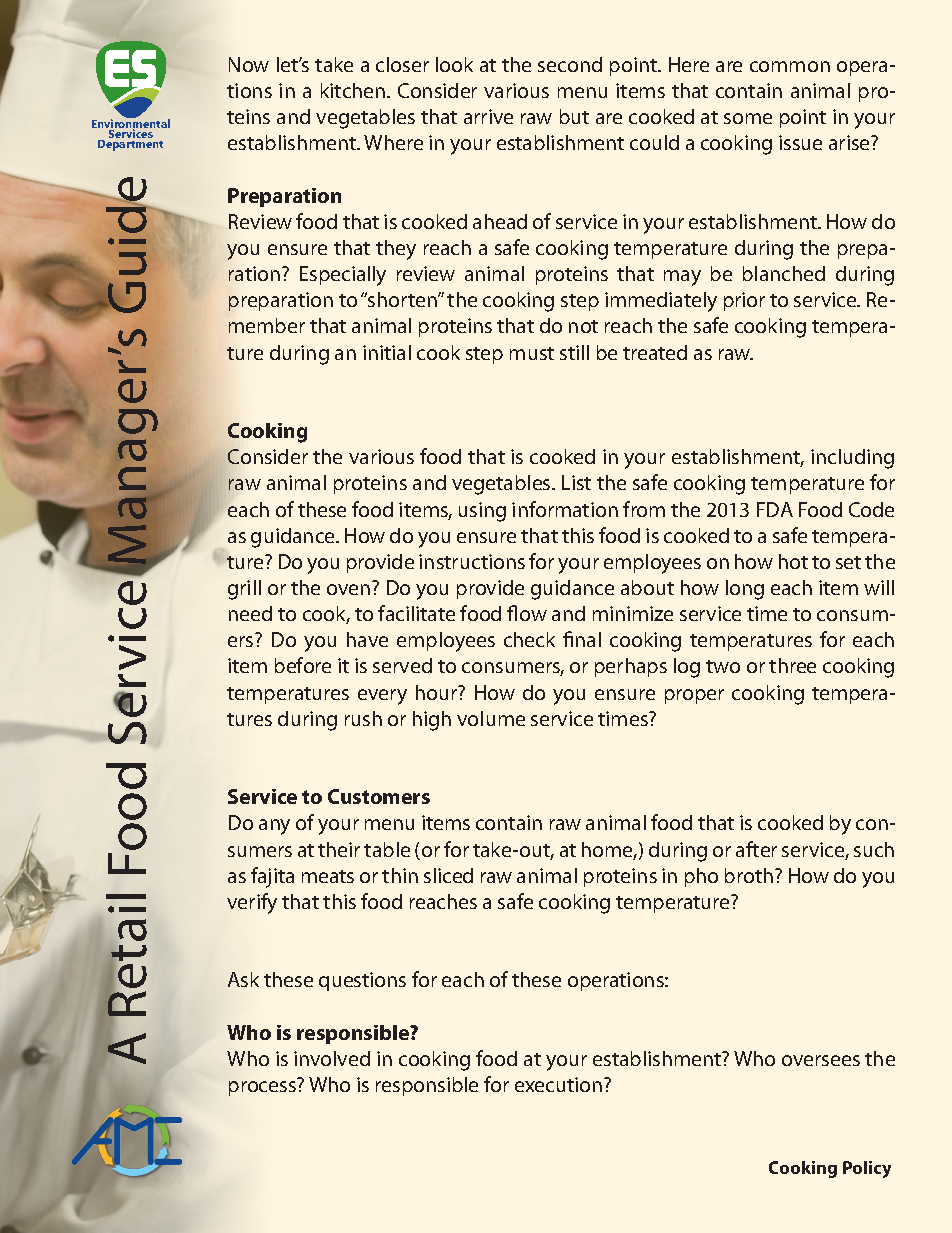  What do you see at coordinates (745, 590) in the page?
I see `long` at bounding box center [745, 590].
